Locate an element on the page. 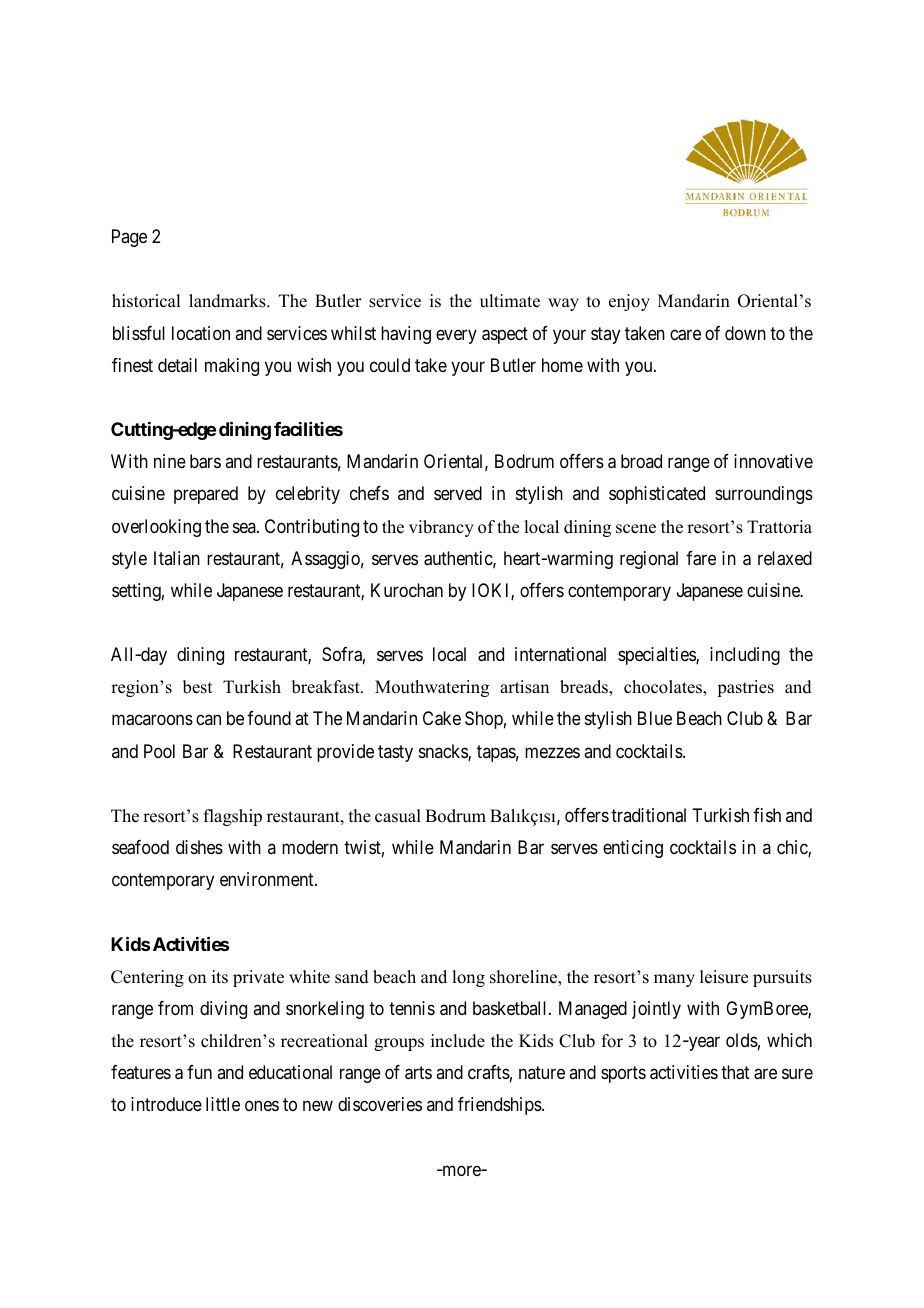 This document has height=1308, width=924. many is located at coordinates (674, 980).
